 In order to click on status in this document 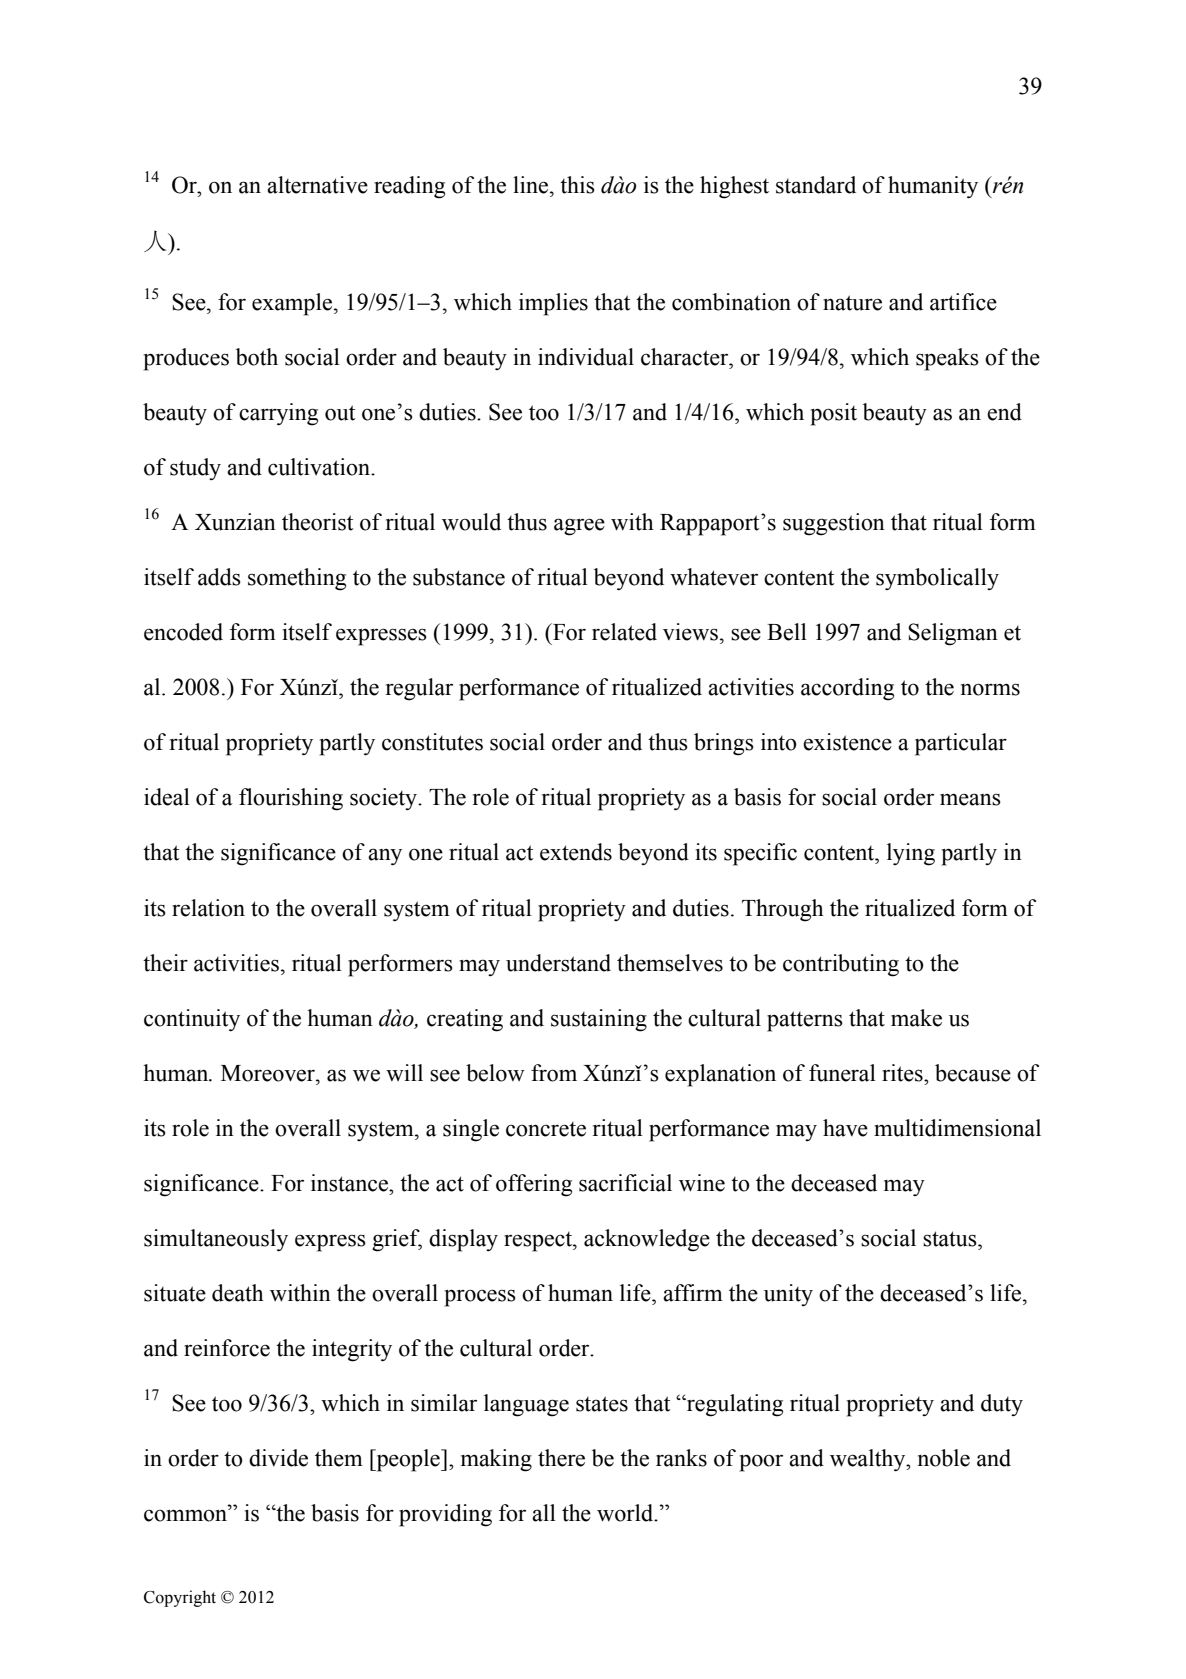, I will do `click(951, 1239)`.
